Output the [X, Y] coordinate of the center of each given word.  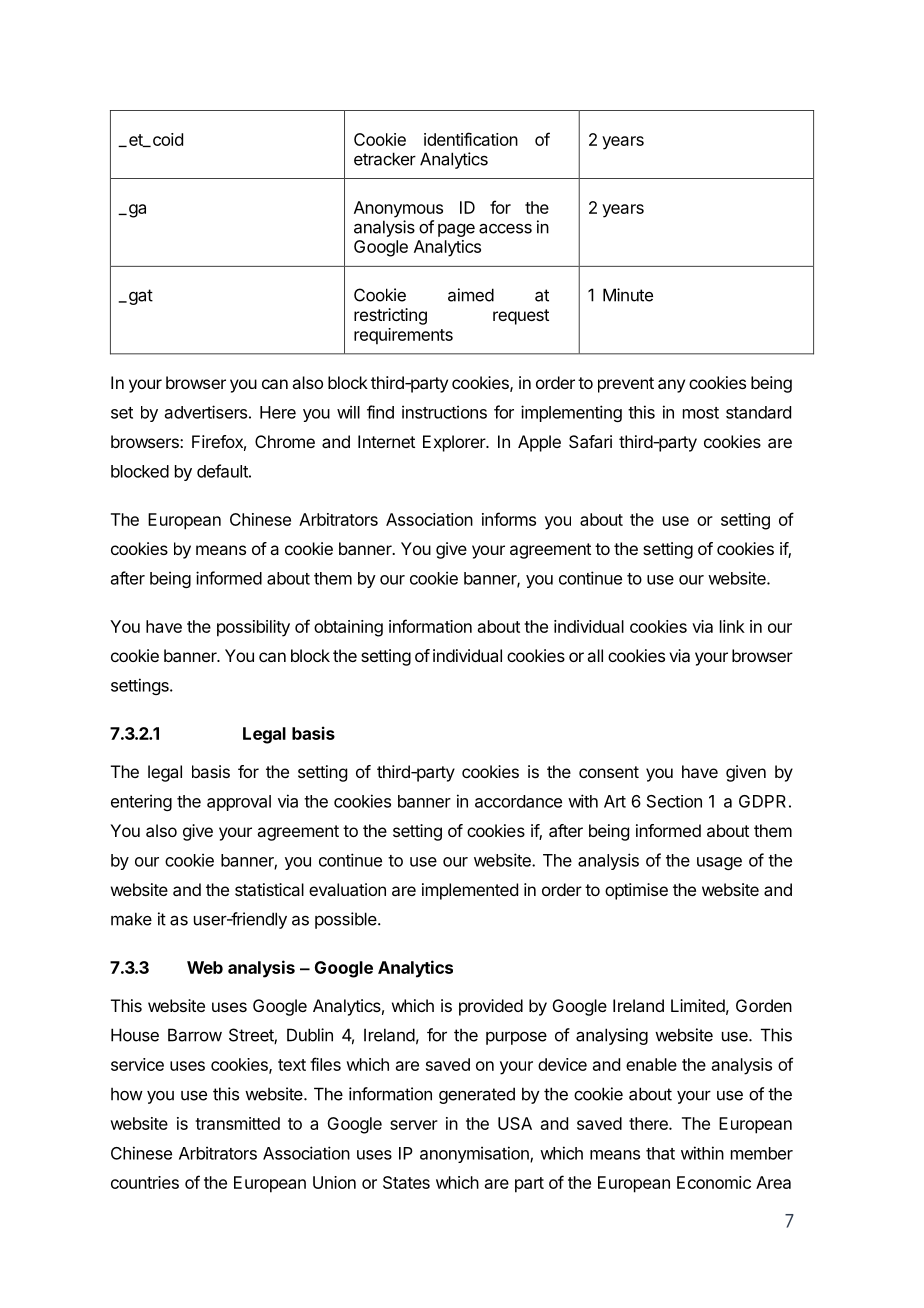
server [414, 1125]
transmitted [237, 1123]
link [732, 626]
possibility [253, 628]
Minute [628, 295]
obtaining [348, 628]
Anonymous [398, 209]
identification [471, 139]
